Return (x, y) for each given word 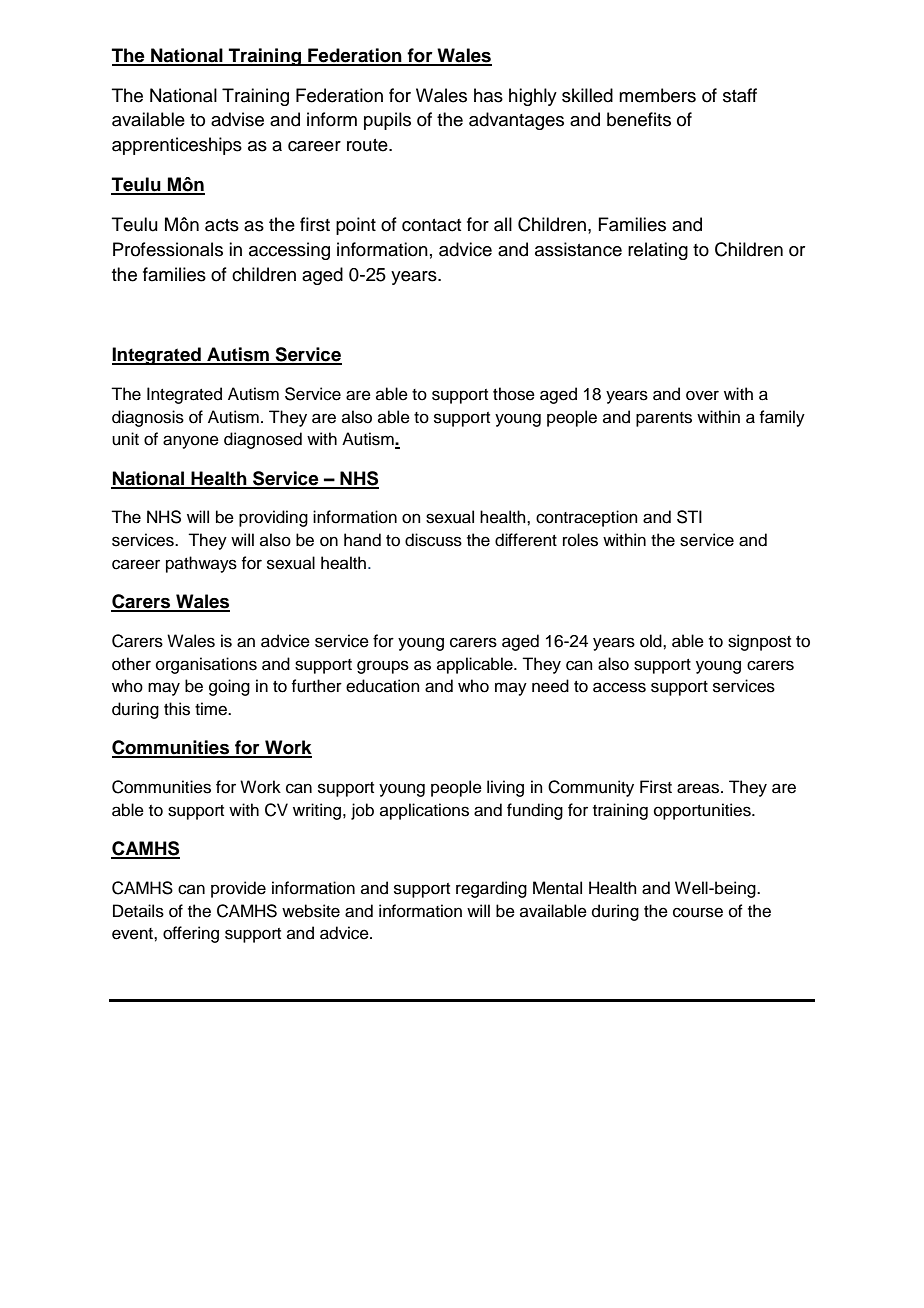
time (212, 709)
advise (237, 119)
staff (740, 95)
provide (238, 889)
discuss (433, 540)
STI (689, 517)
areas (699, 788)
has (488, 95)
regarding (491, 889)
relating (658, 251)
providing (273, 518)
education (383, 686)
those (514, 394)
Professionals (168, 249)
